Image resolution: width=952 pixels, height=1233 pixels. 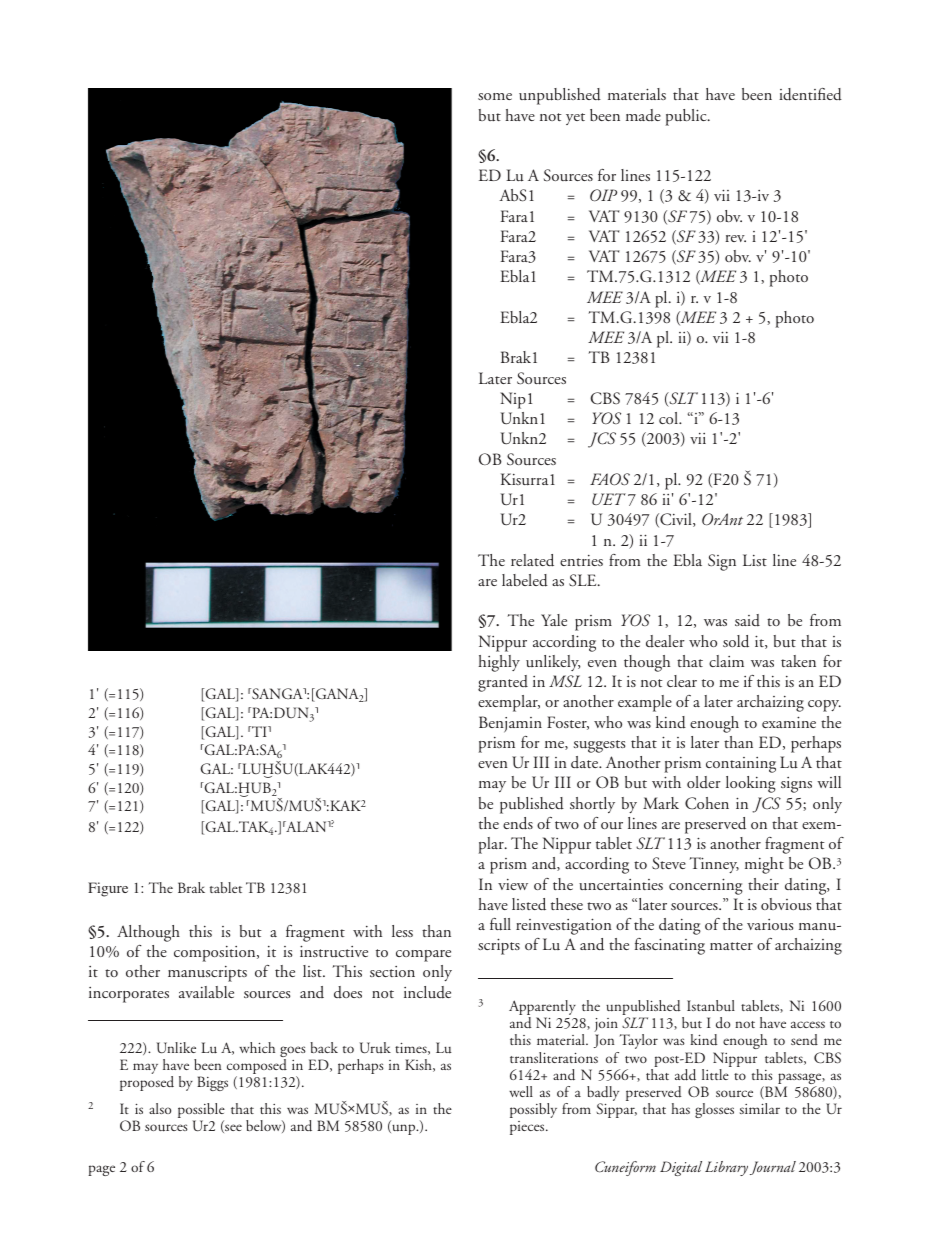 I want to click on possible, so click(x=201, y=1112).
